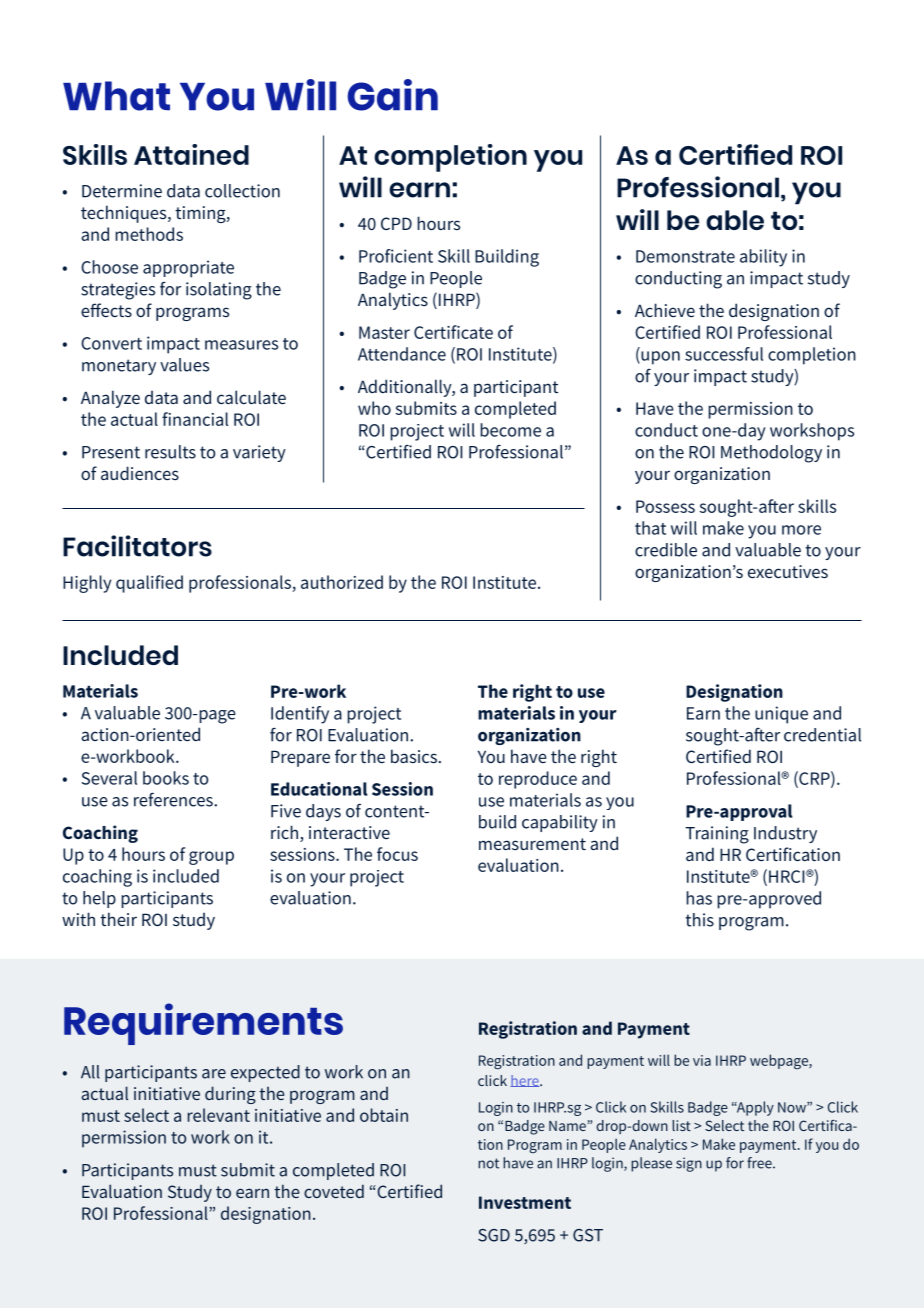 This screenshot has width=924, height=1308. Describe the element at coordinates (781, 715) in the screenshot. I see `unique` at that location.
